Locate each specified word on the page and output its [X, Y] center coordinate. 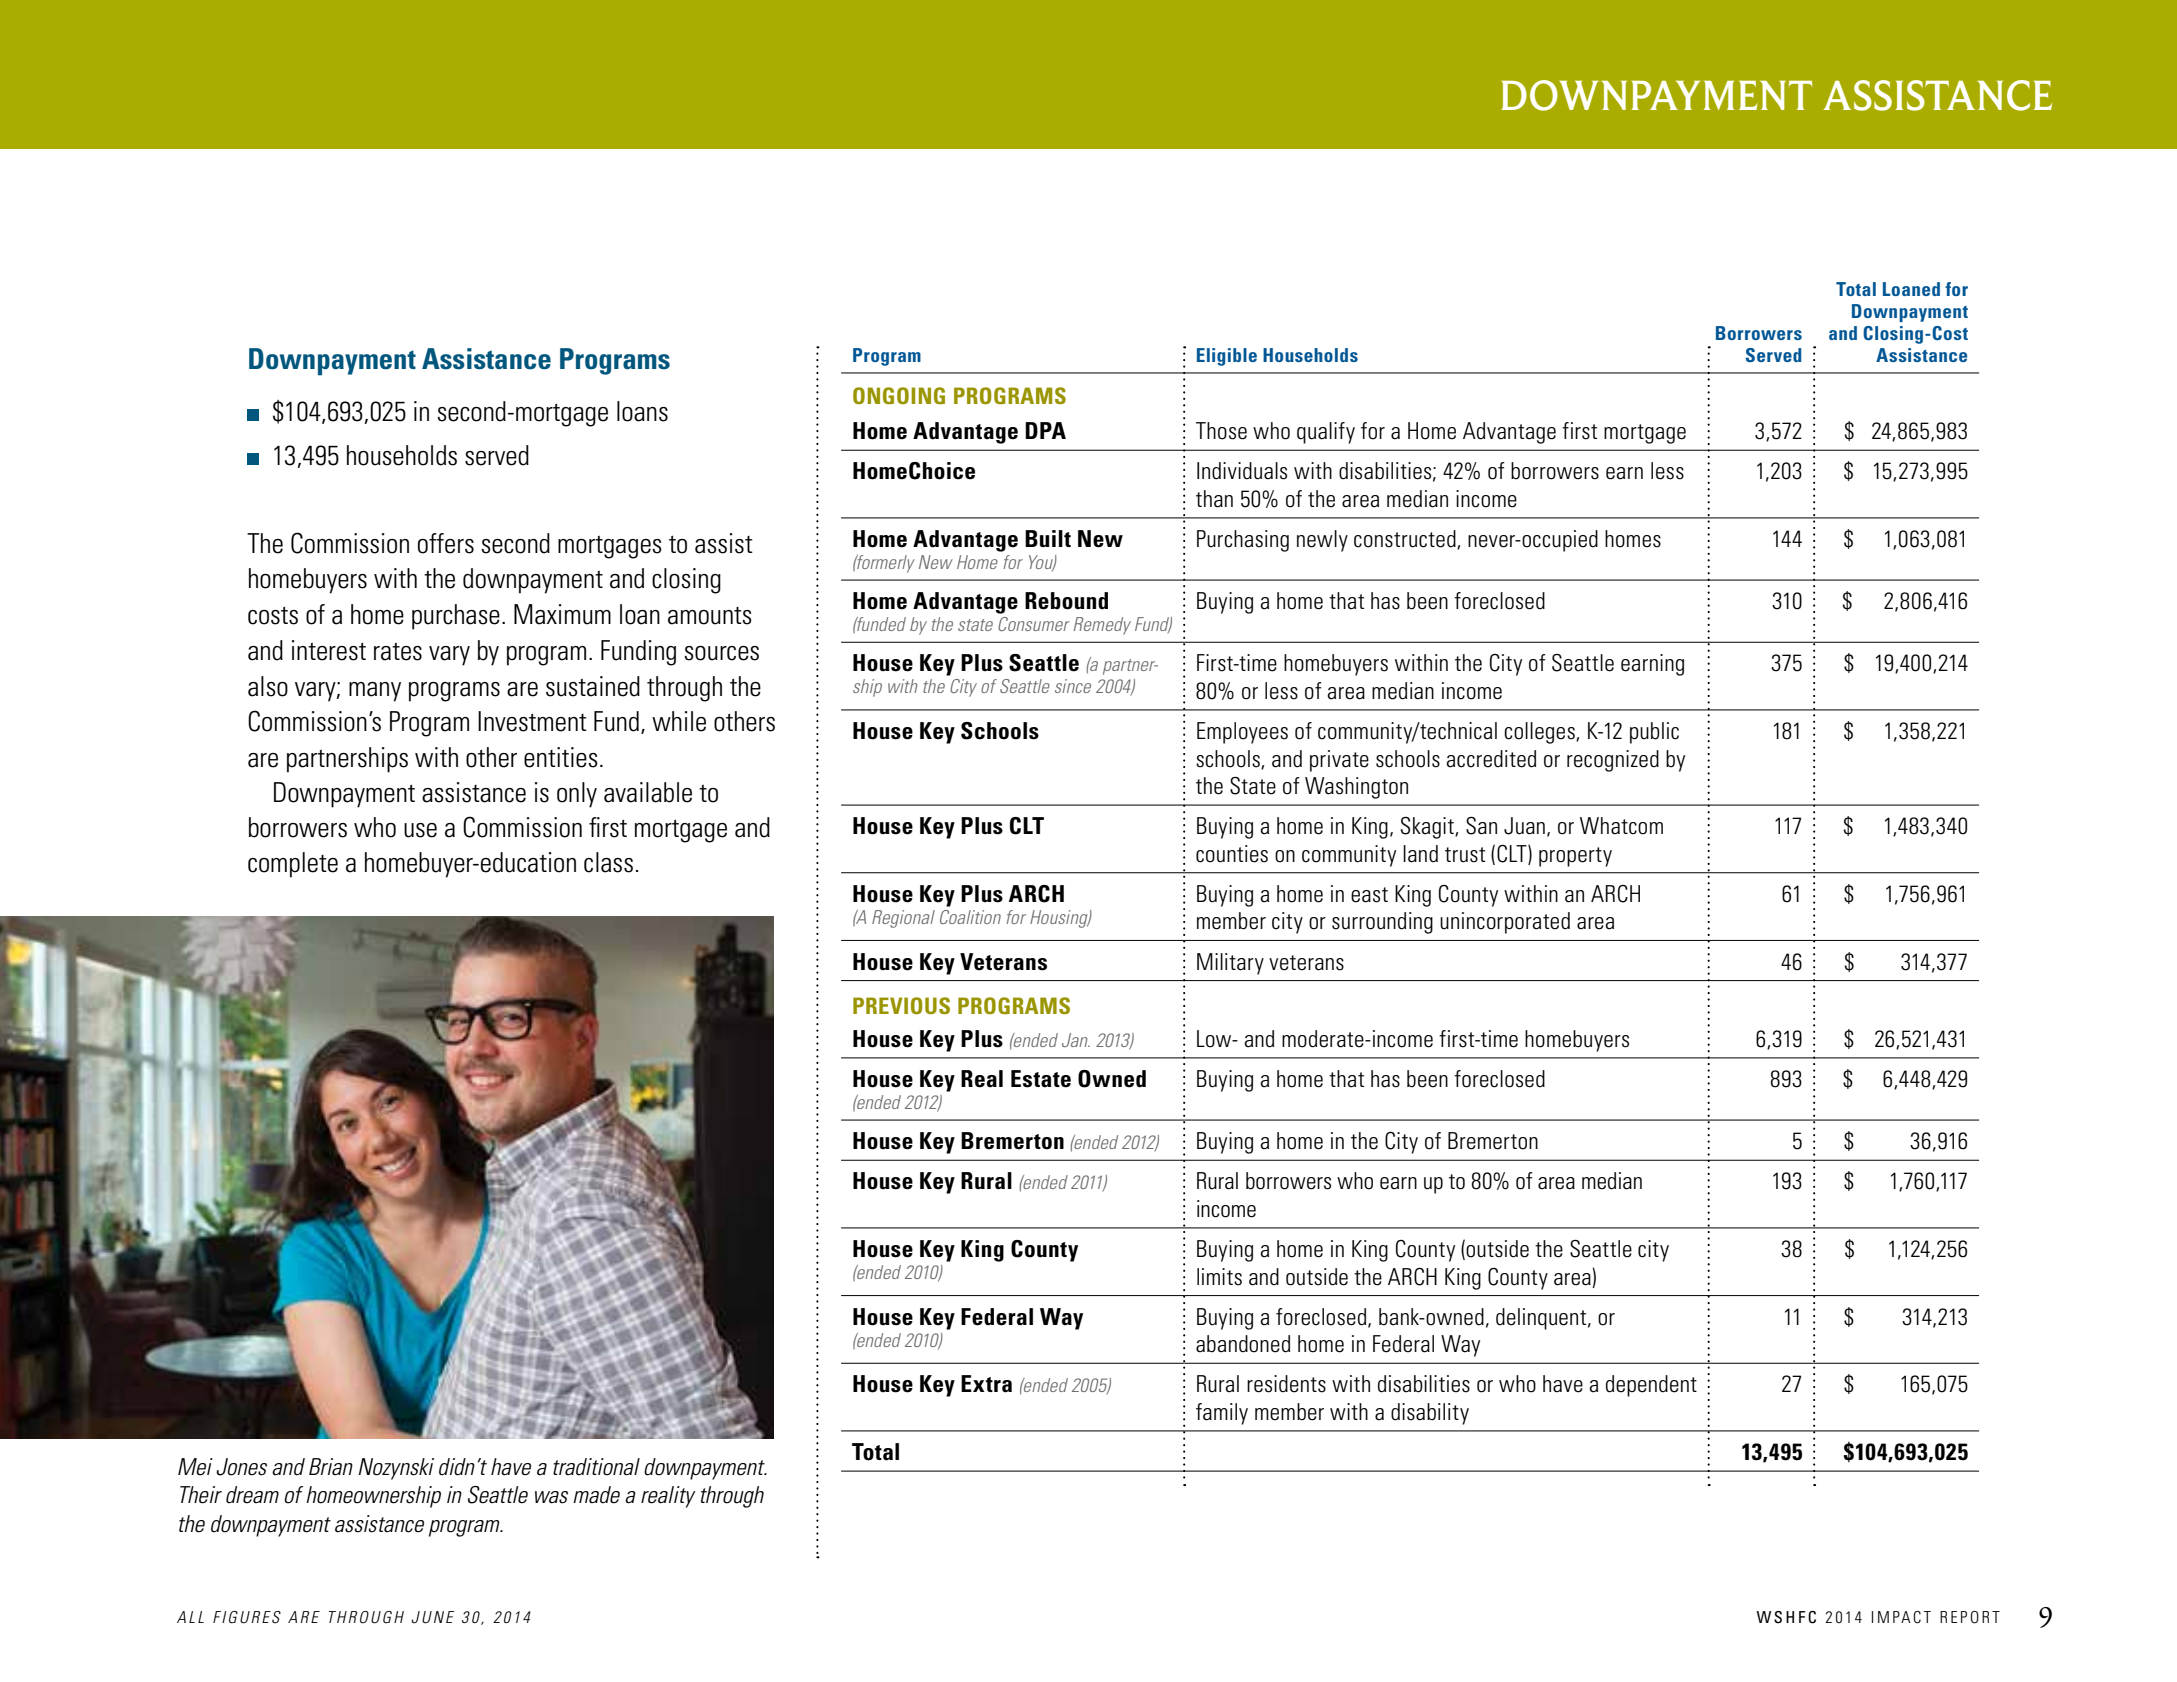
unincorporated [1505, 923]
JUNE [432, 1617]
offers [446, 543]
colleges [1540, 733]
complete [293, 865]
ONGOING [899, 395]
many [375, 692]
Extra [986, 1384]
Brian [331, 1466]
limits [1219, 1277]
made [596, 1495]
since [1073, 686]
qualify [1326, 433]
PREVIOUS [901, 1005]
